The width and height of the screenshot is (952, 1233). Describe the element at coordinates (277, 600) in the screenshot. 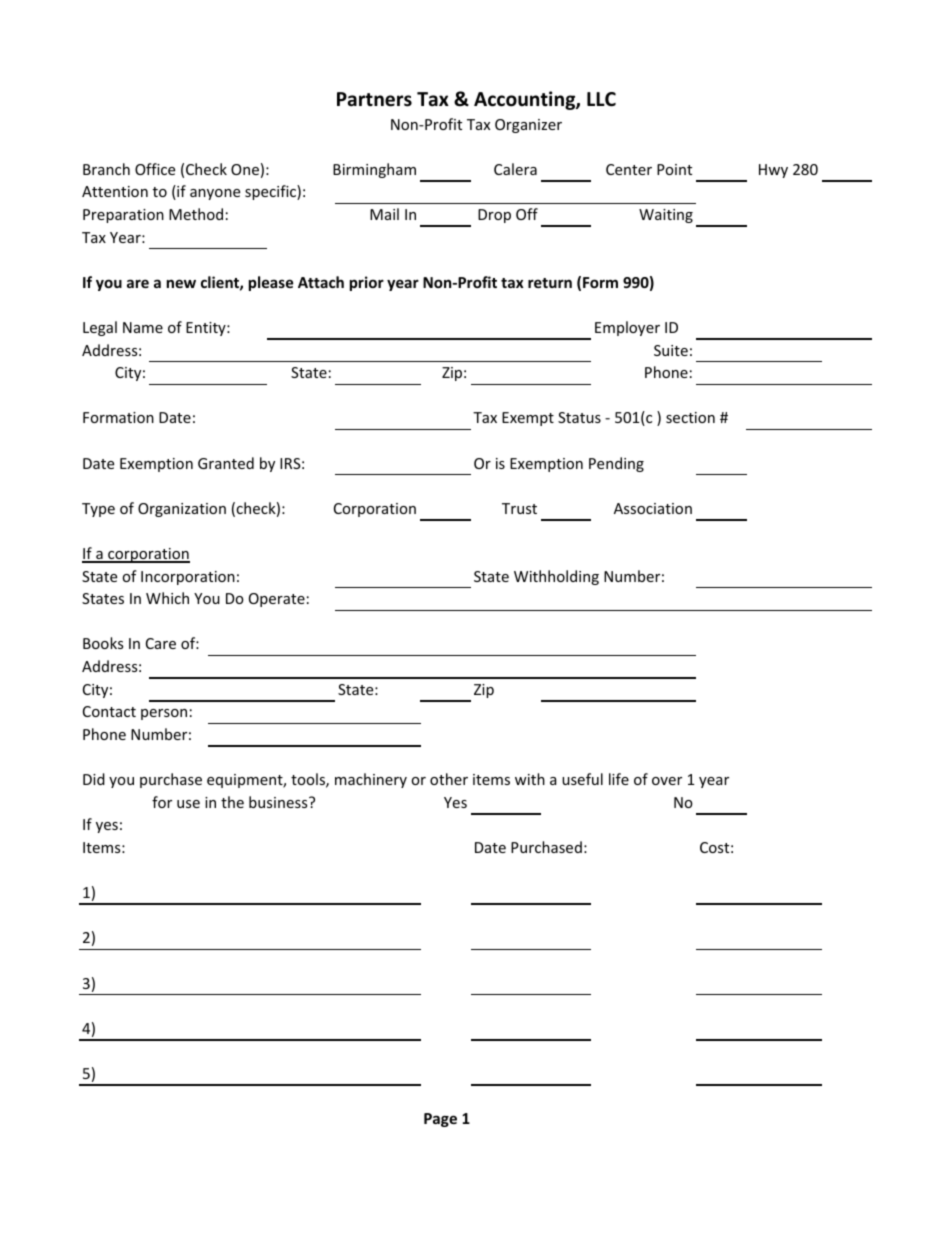

I see `Operate` at that location.
